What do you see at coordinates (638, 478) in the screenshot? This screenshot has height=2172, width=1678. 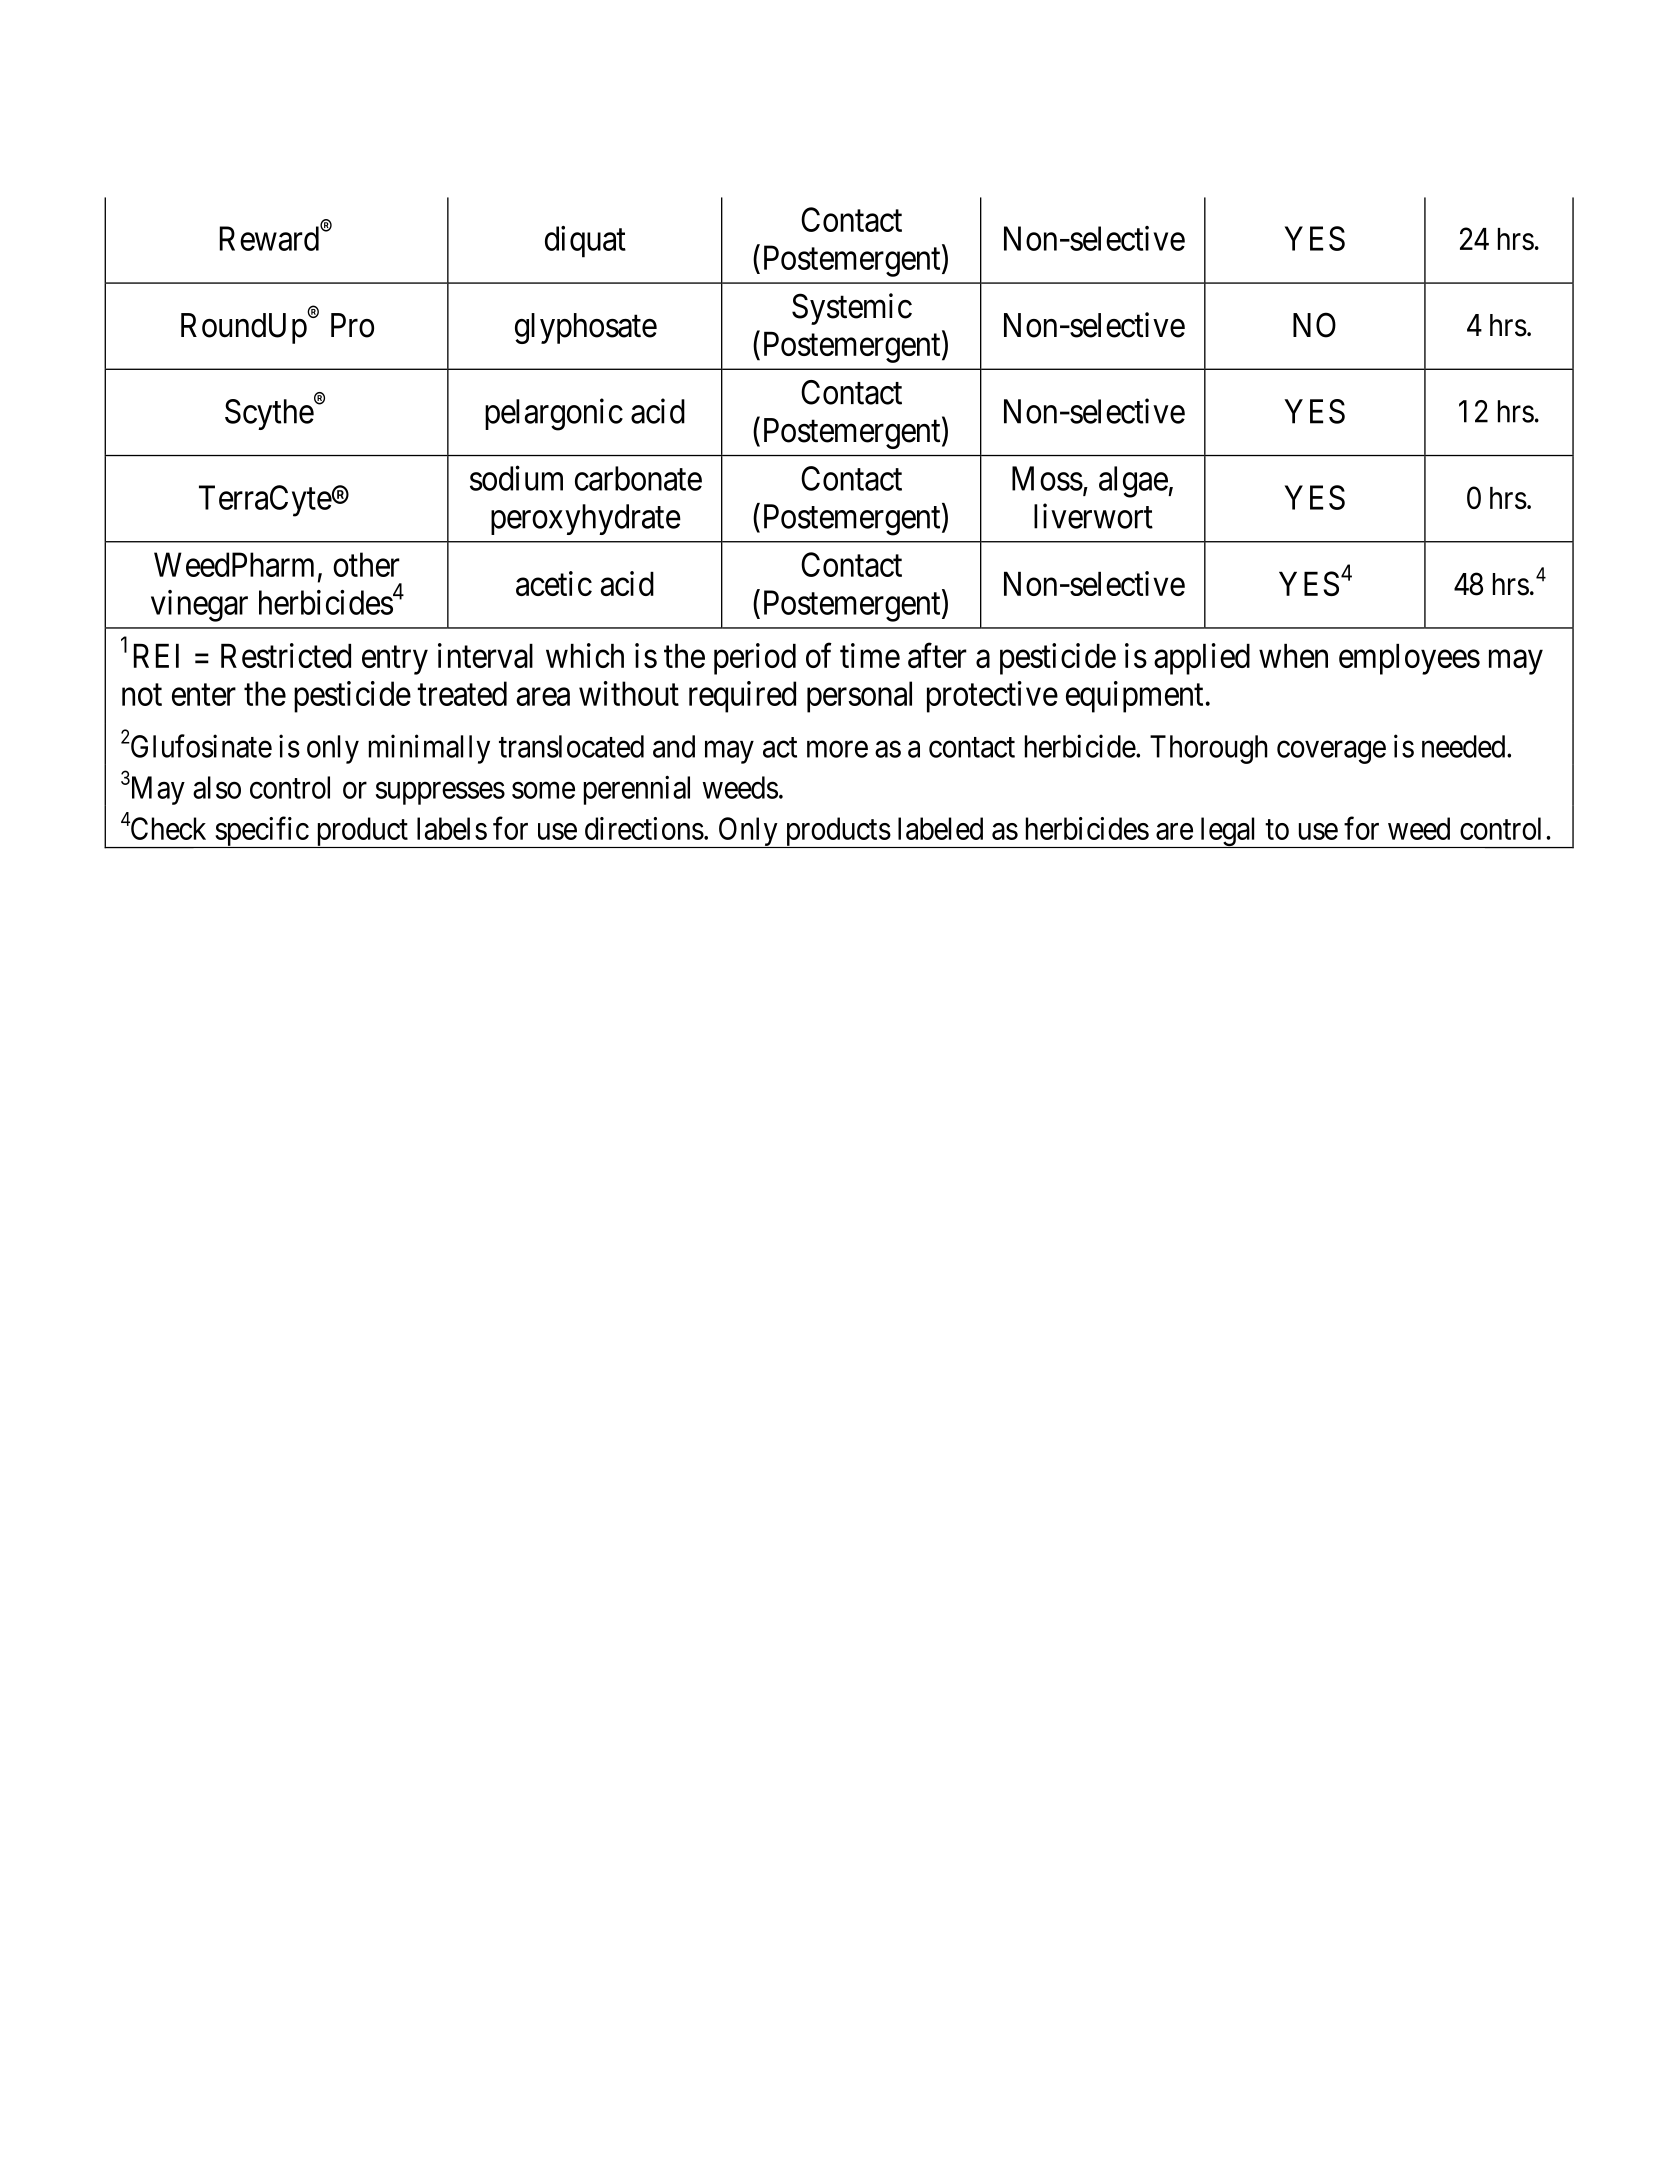 I see `carbonate` at bounding box center [638, 478].
